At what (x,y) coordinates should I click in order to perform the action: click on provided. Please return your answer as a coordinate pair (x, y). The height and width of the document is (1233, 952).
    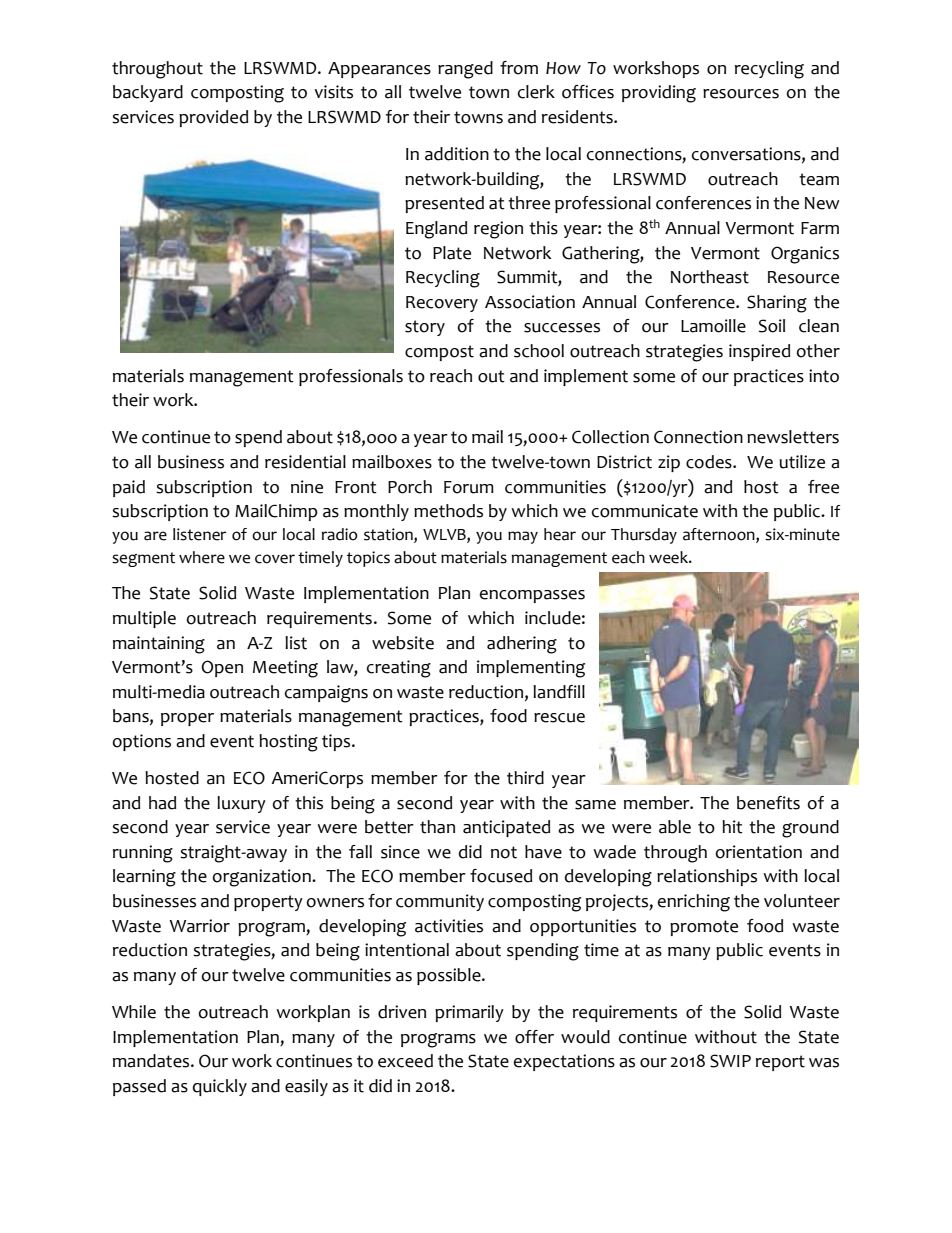
    Looking at the image, I should click on (213, 118).
